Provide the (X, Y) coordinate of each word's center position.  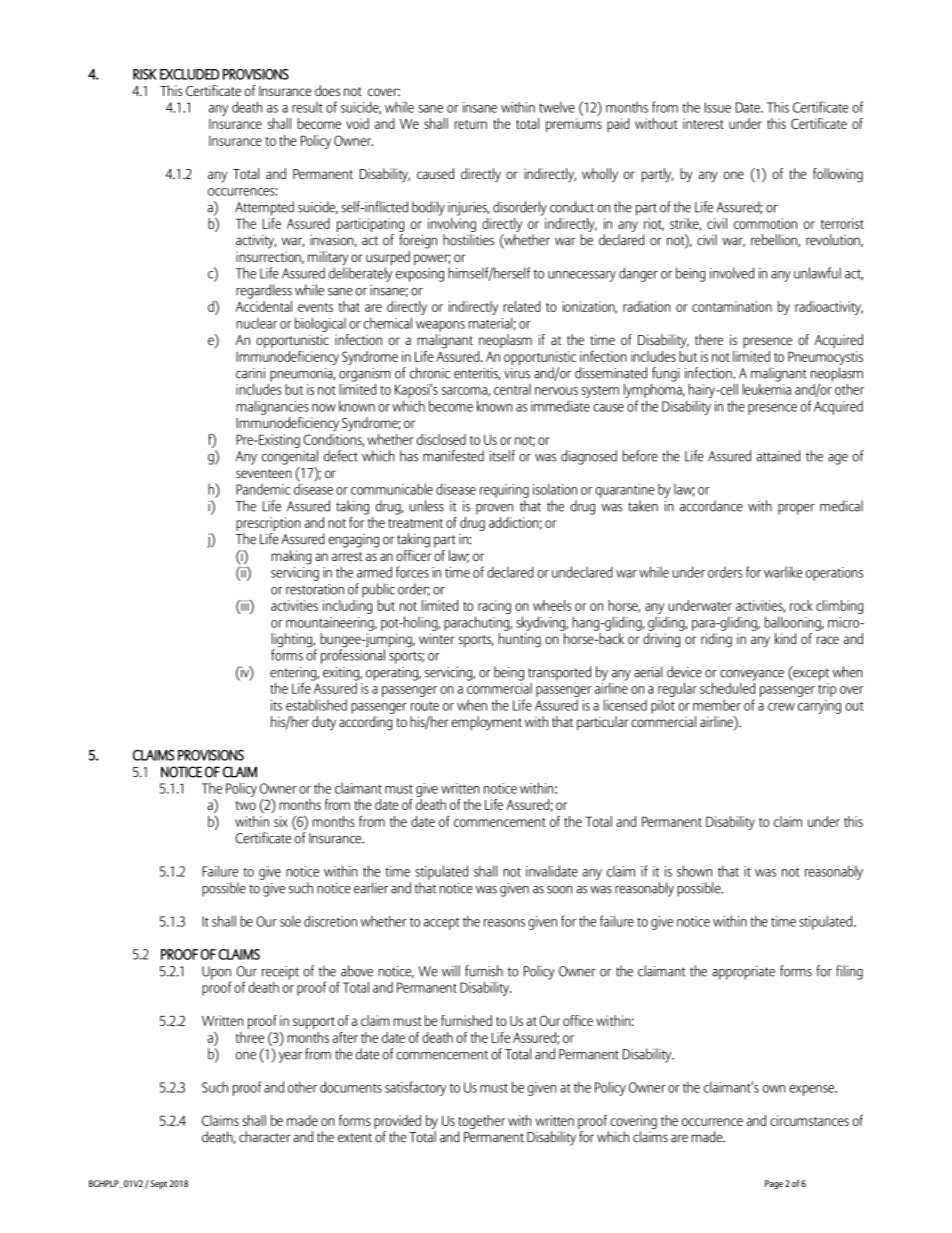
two (246, 805)
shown (694, 871)
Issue (718, 107)
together (481, 1122)
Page (774, 1184)
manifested (453, 456)
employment (487, 723)
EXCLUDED (189, 74)
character (265, 1137)
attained (778, 456)
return (471, 124)
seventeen (264, 473)
